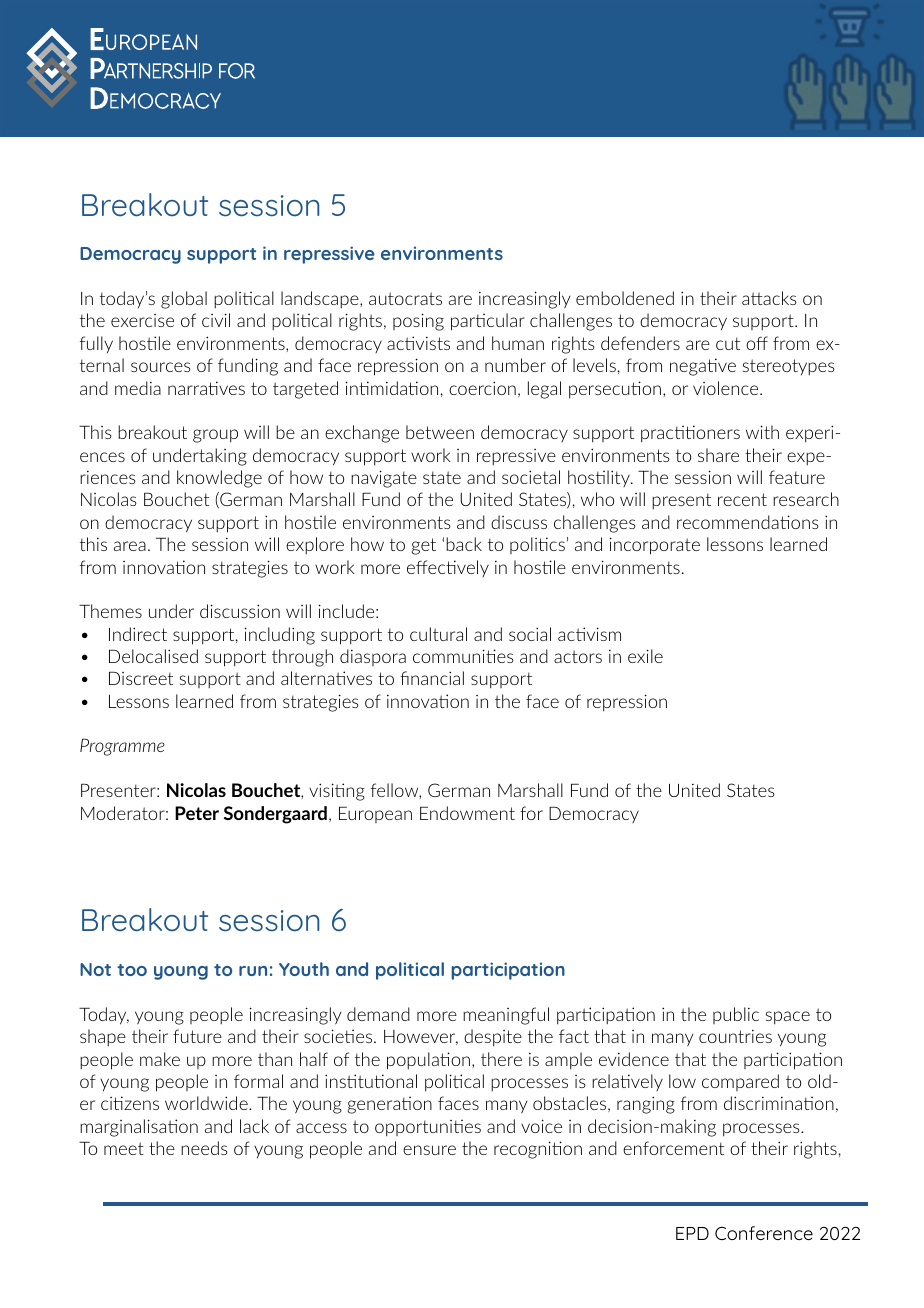  I want to click on exile, so click(645, 656).
